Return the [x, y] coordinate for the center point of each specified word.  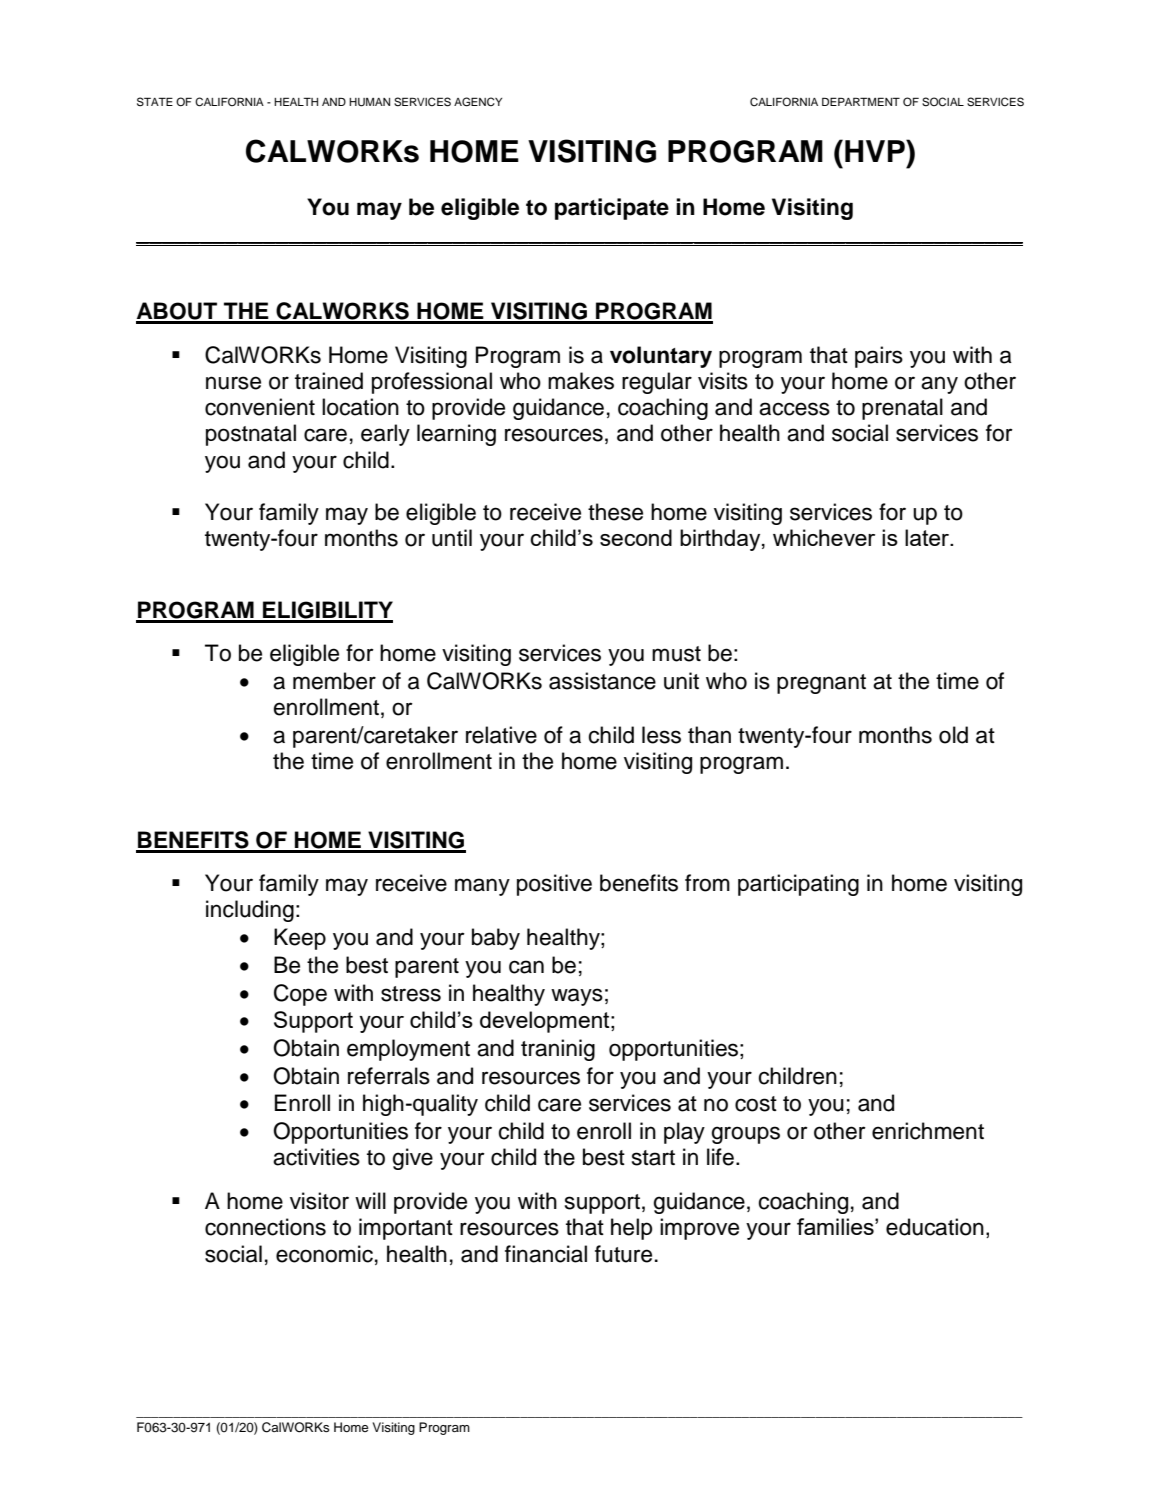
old [953, 735]
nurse [233, 383]
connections [265, 1227]
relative [501, 735]
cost [756, 1104]
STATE [155, 102]
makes [581, 381]
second [636, 537]
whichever [824, 537]
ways [577, 997]
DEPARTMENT [861, 101]
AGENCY [478, 102]
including [250, 911]
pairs [879, 357]
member [334, 681]
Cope [300, 995]
